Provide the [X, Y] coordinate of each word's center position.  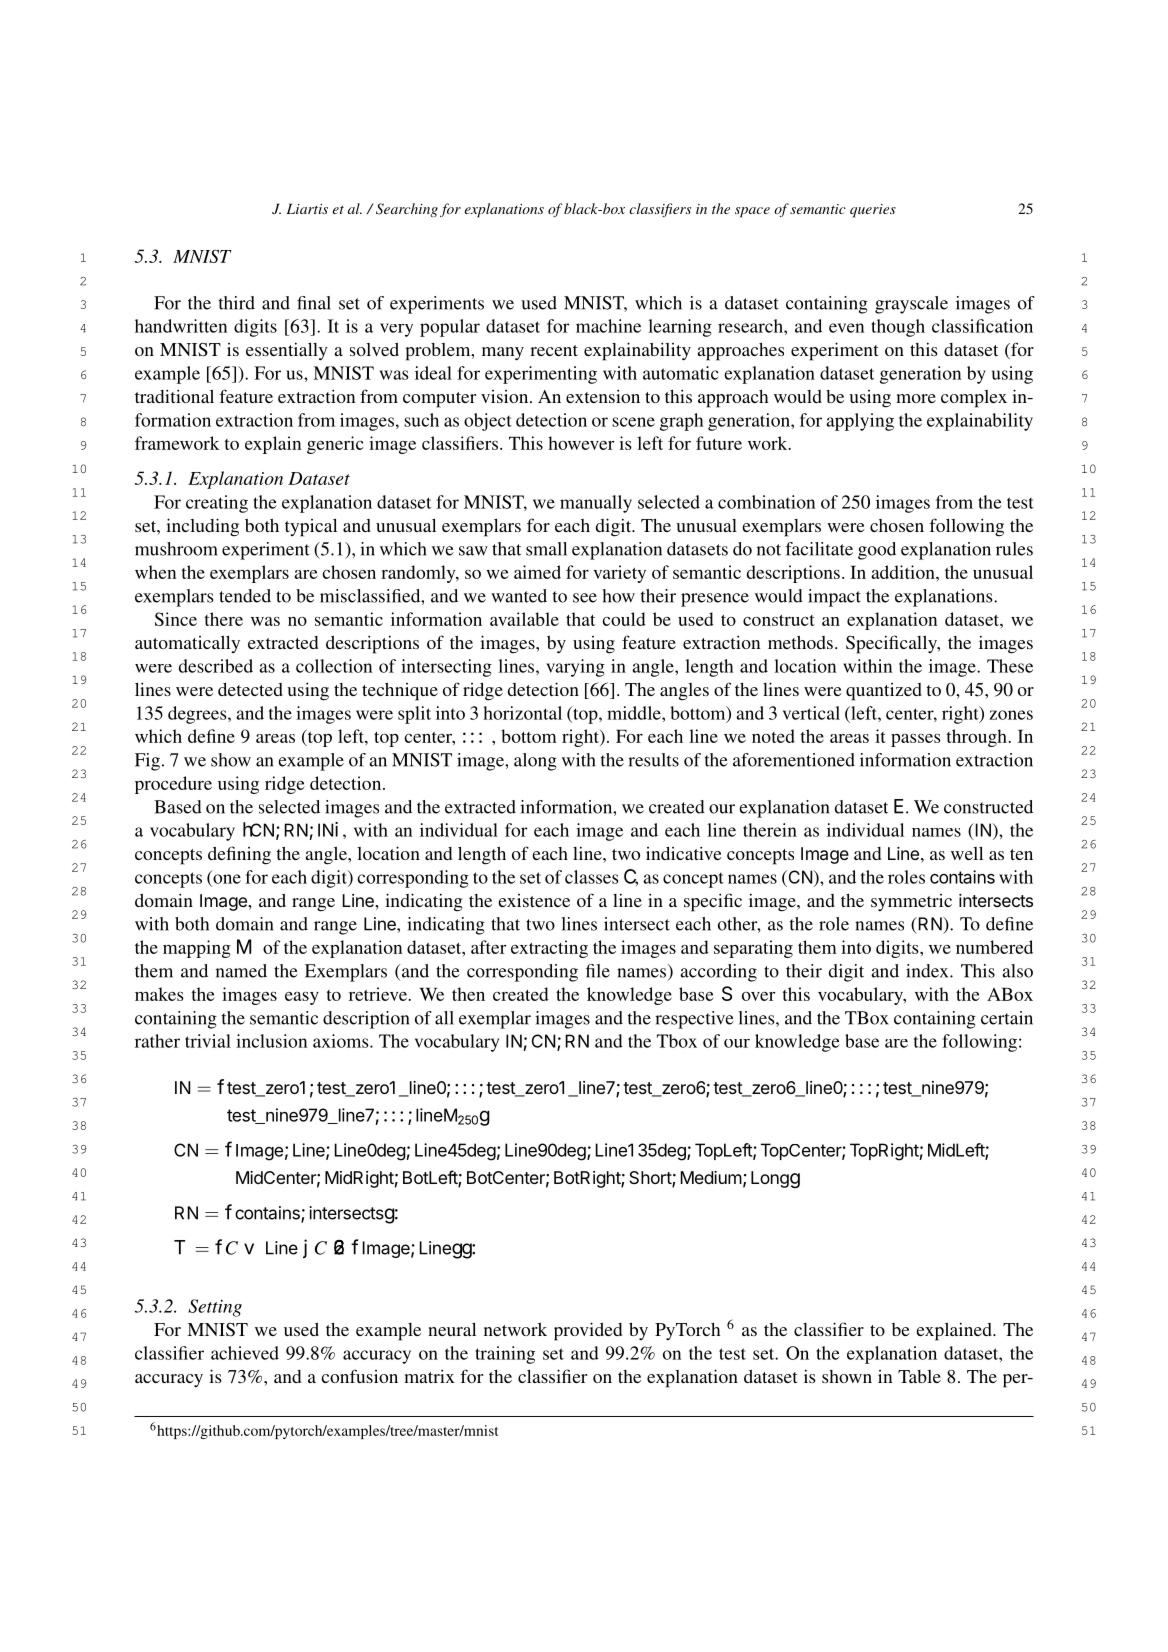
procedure [173, 785]
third [237, 303]
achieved [245, 1353]
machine [608, 326]
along [535, 762]
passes [916, 740]
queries [873, 211]
